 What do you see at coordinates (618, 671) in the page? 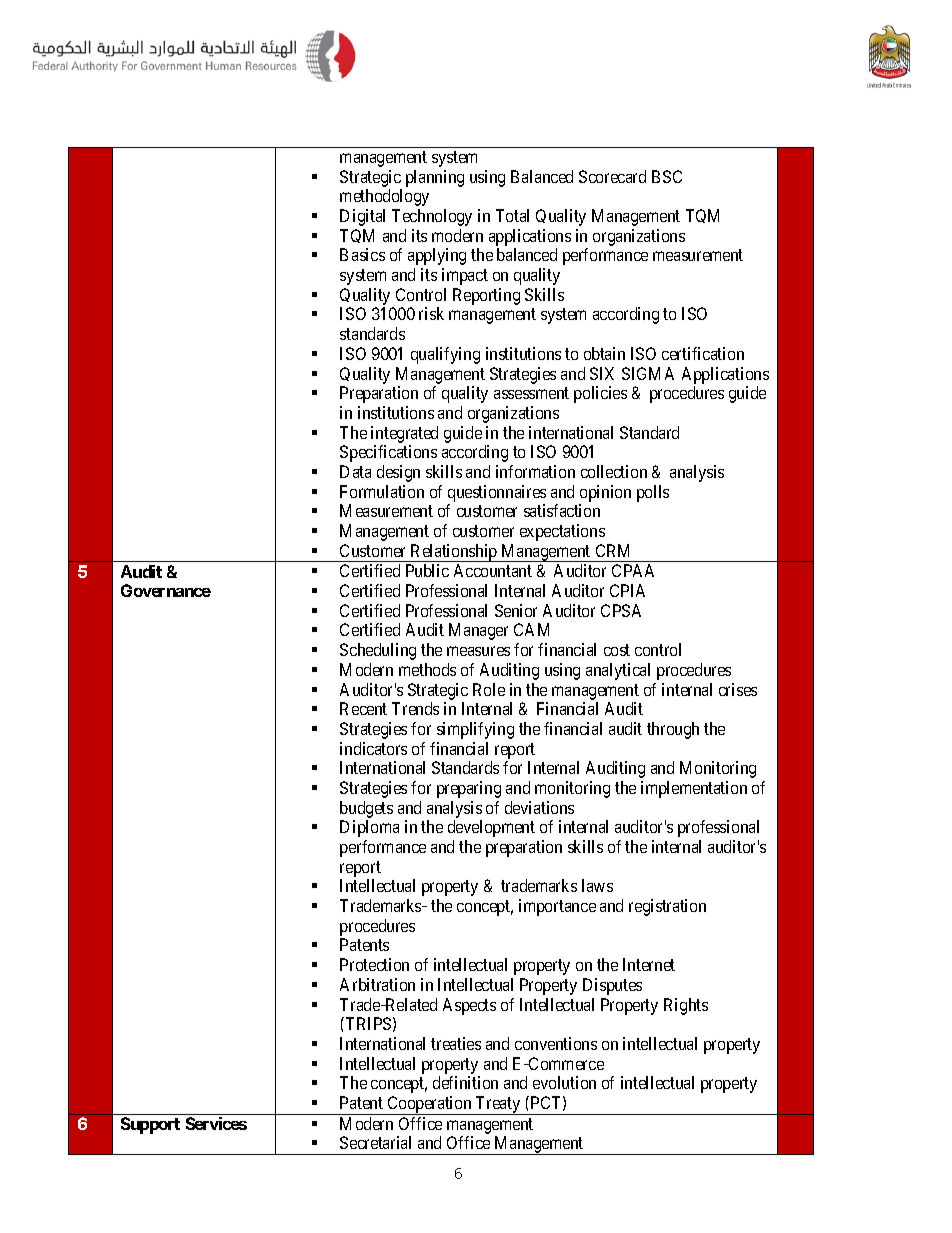
I see `analytical` at bounding box center [618, 671].
